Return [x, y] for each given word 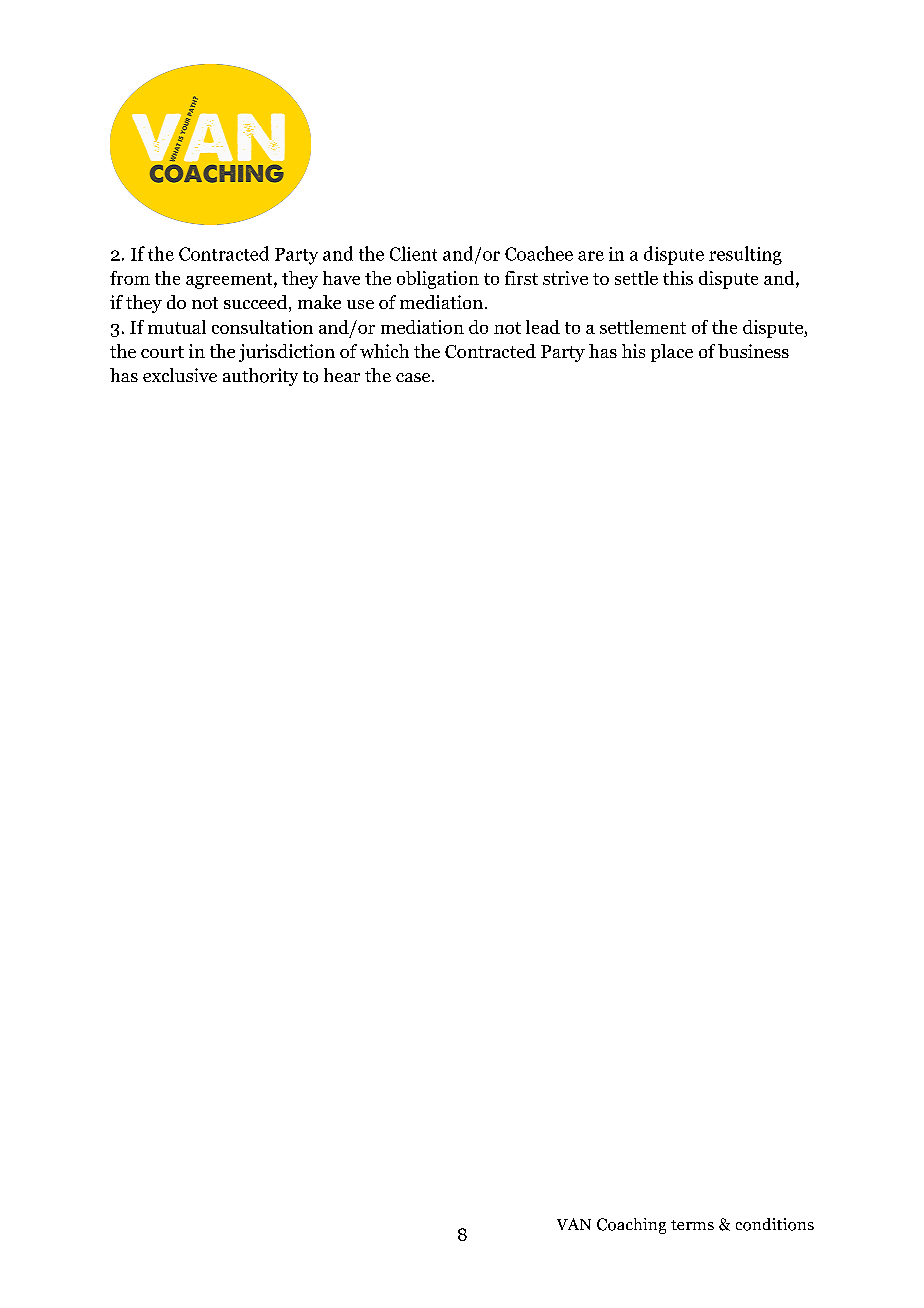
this [678, 278]
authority [260, 377]
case [414, 377]
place [672, 353]
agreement [230, 281]
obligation [438, 280]
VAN [574, 1224]
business [753, 351]
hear [342, 375]
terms [692, 1225]
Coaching [631, 1226]
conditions [775, 1224]
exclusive [180, 375]
